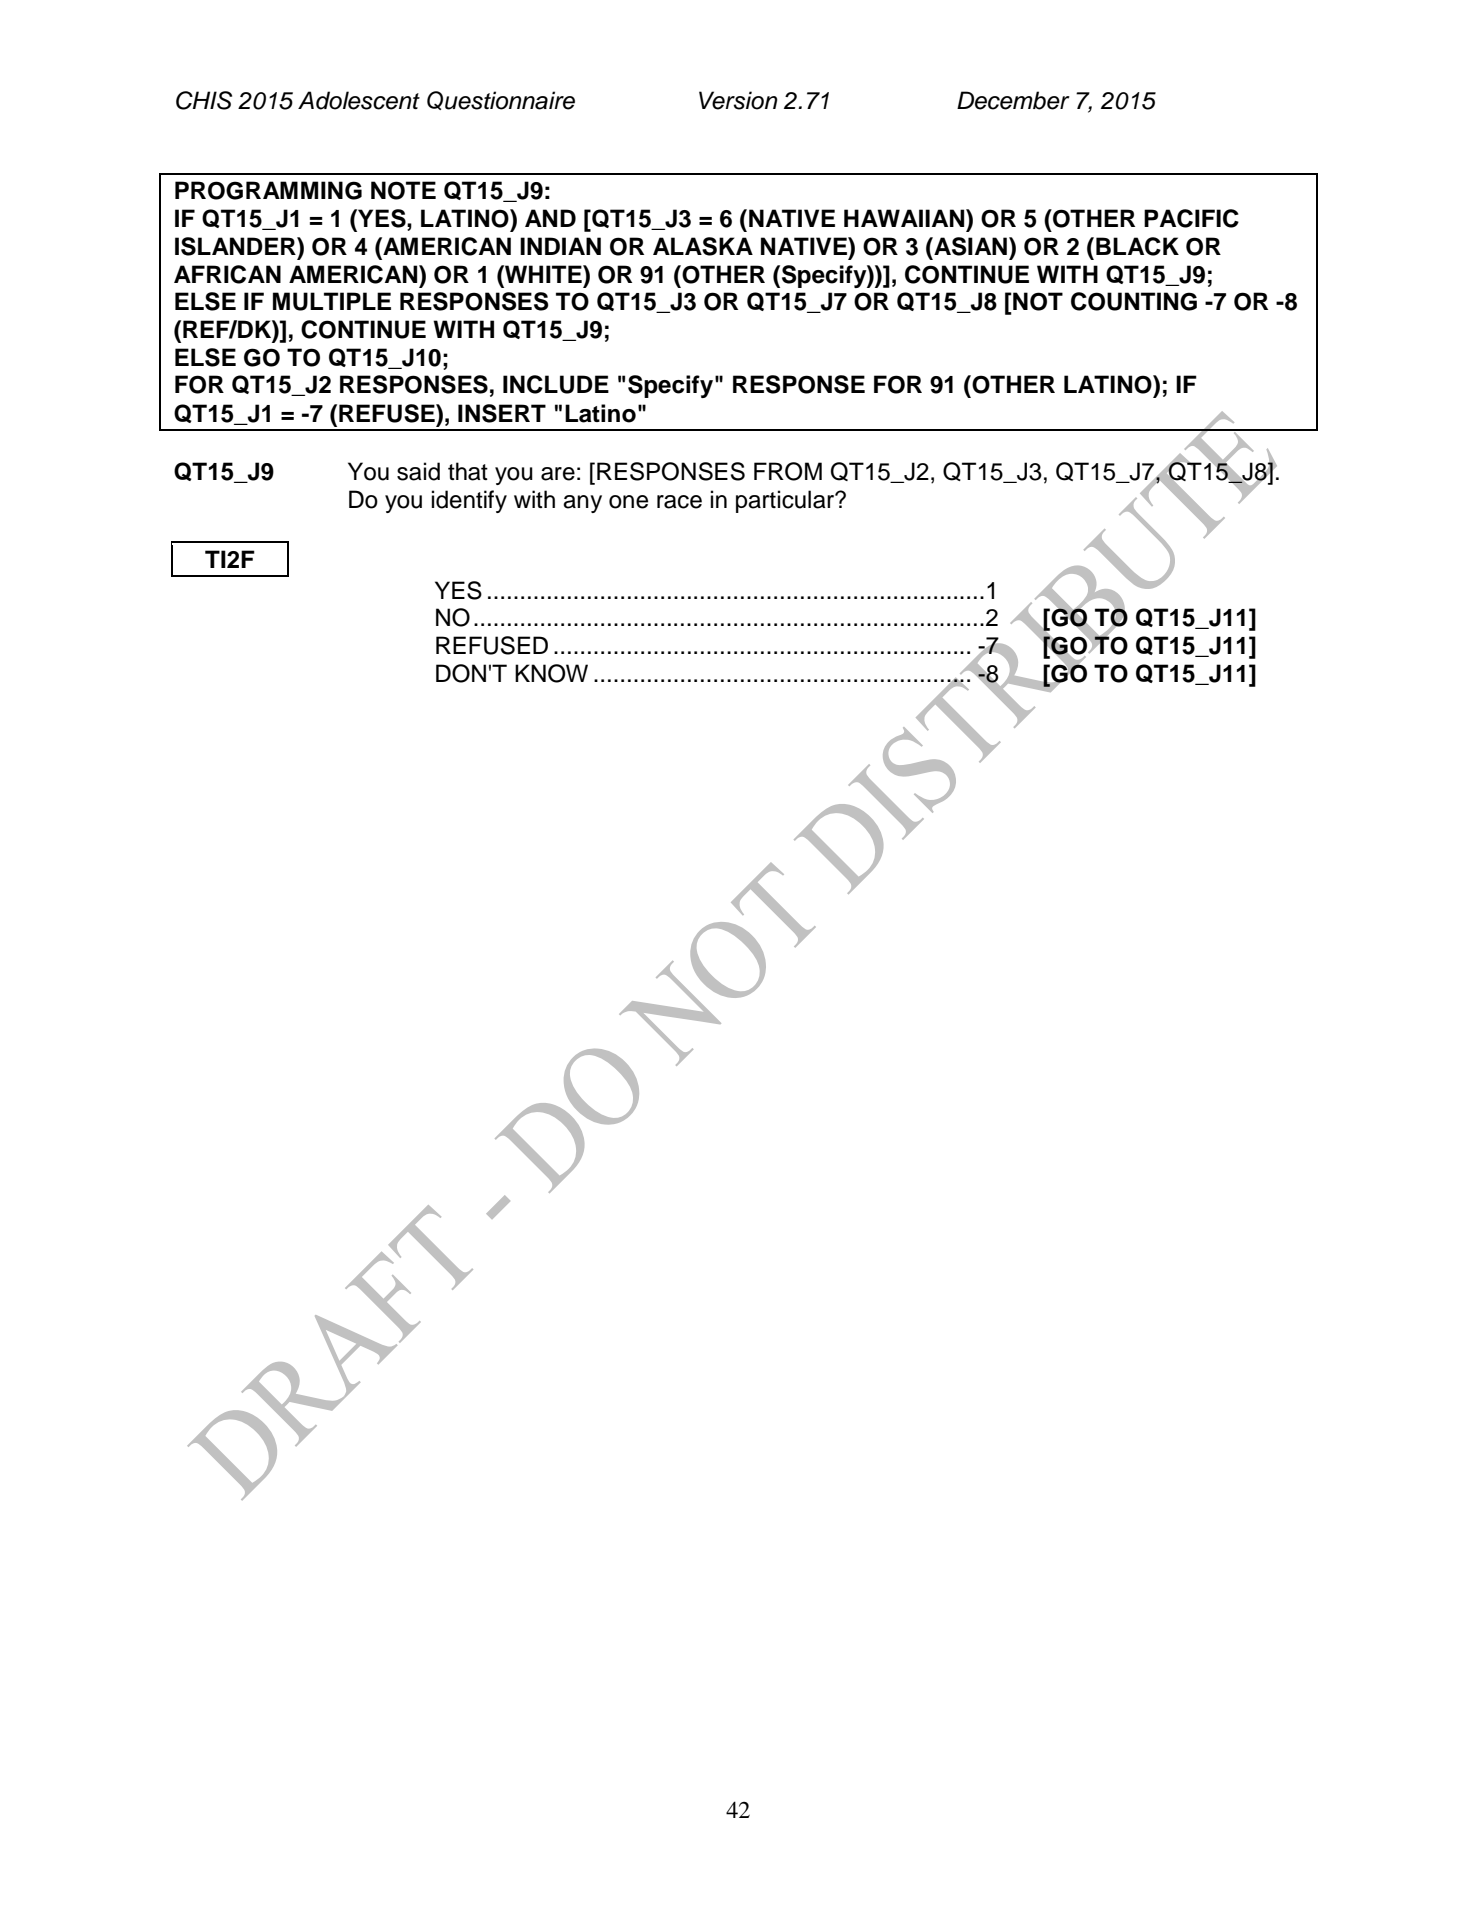  Describe the element at coordinates (502, 413) in the page. I see `INSERT` at that location.
